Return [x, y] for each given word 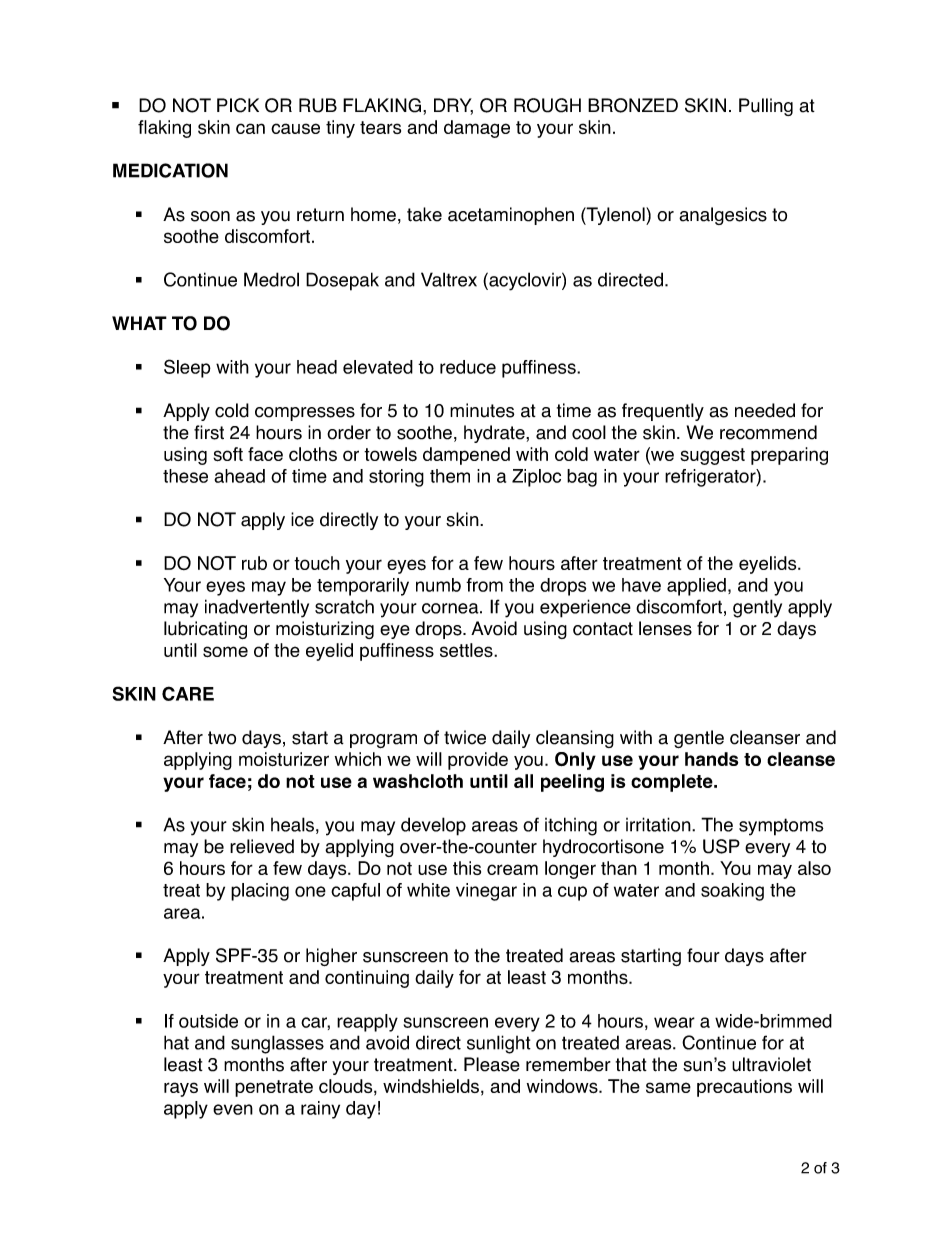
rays [181, 1089]
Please [492, 1064]
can [250, 128]
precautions [744, 1088]
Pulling [766, 107]
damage [477, 129]
